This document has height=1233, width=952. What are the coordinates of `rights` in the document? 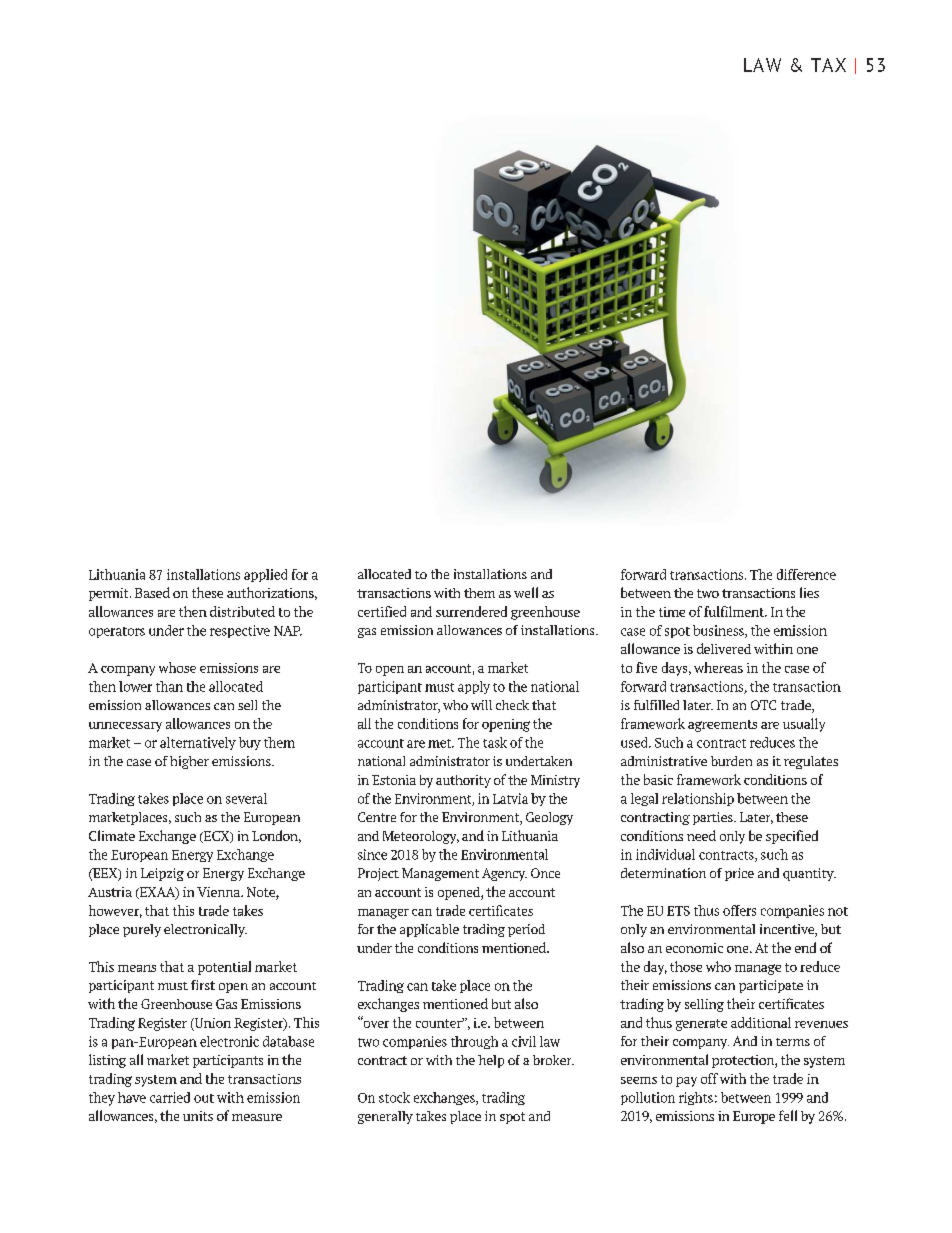 It's located at (696, 1098).
